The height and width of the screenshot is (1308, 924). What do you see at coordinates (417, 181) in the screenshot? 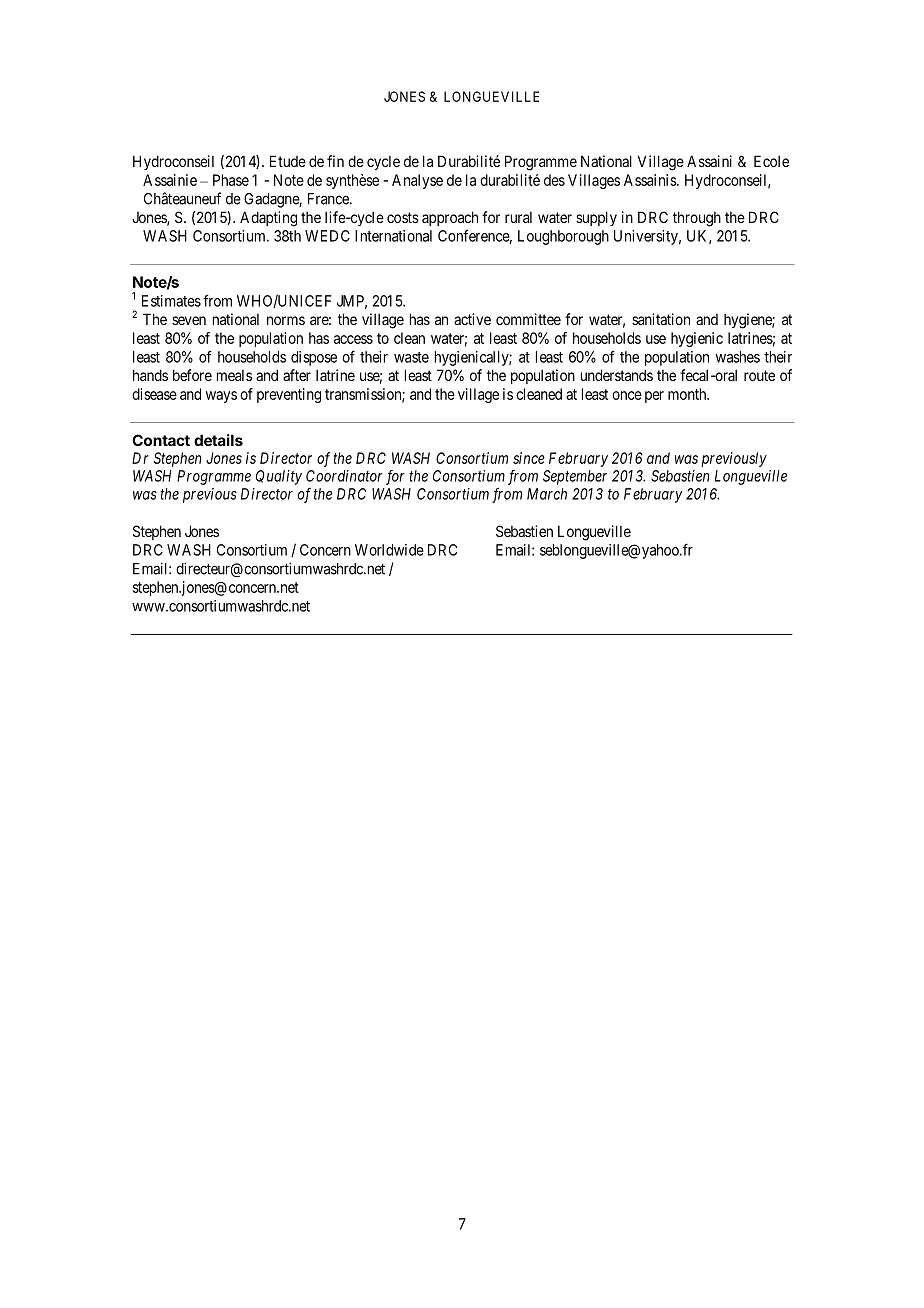
I see `Analyse` at bounding box center [417, 181].
